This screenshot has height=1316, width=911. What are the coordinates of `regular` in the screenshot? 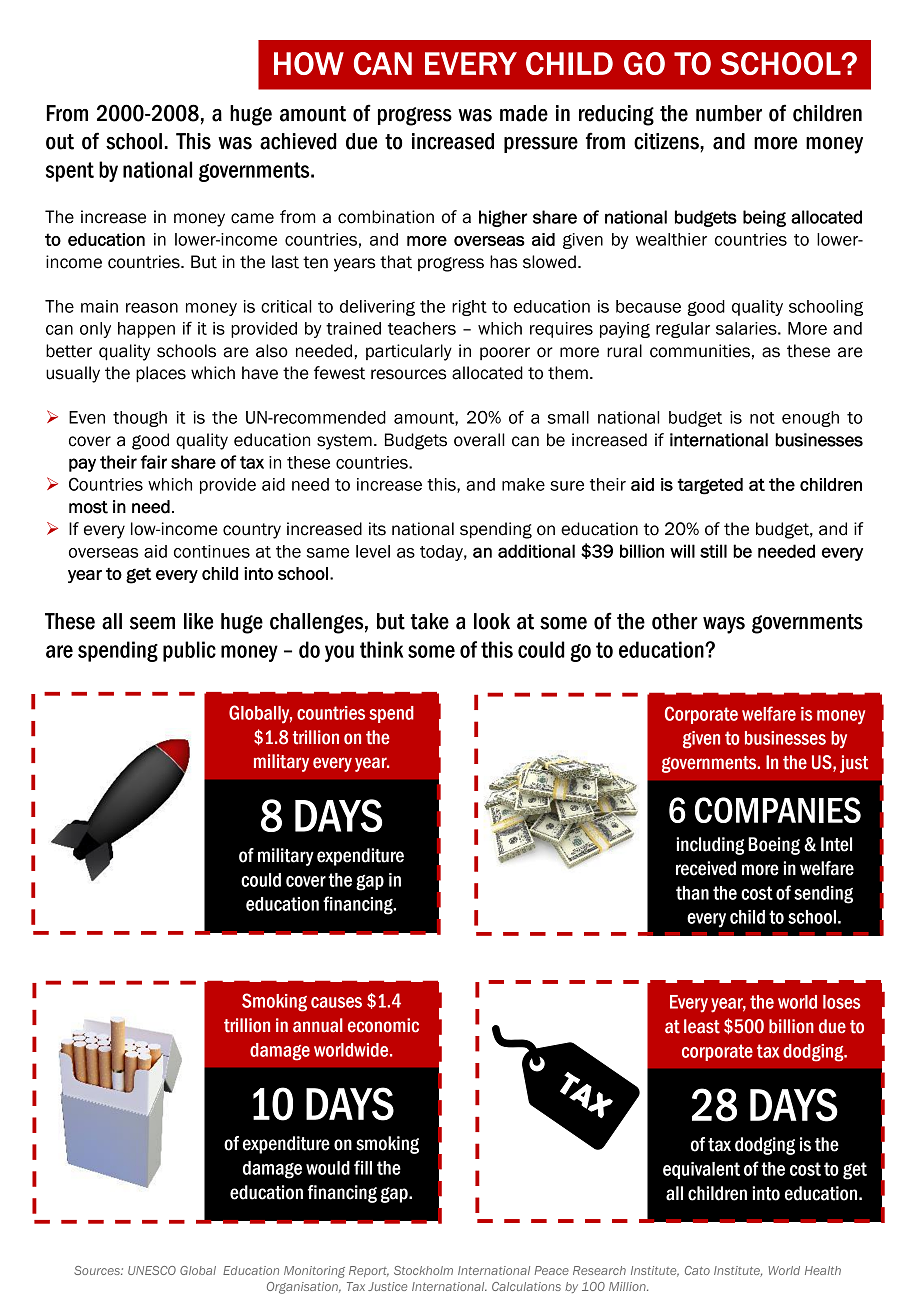 It's located at (683, 330).
